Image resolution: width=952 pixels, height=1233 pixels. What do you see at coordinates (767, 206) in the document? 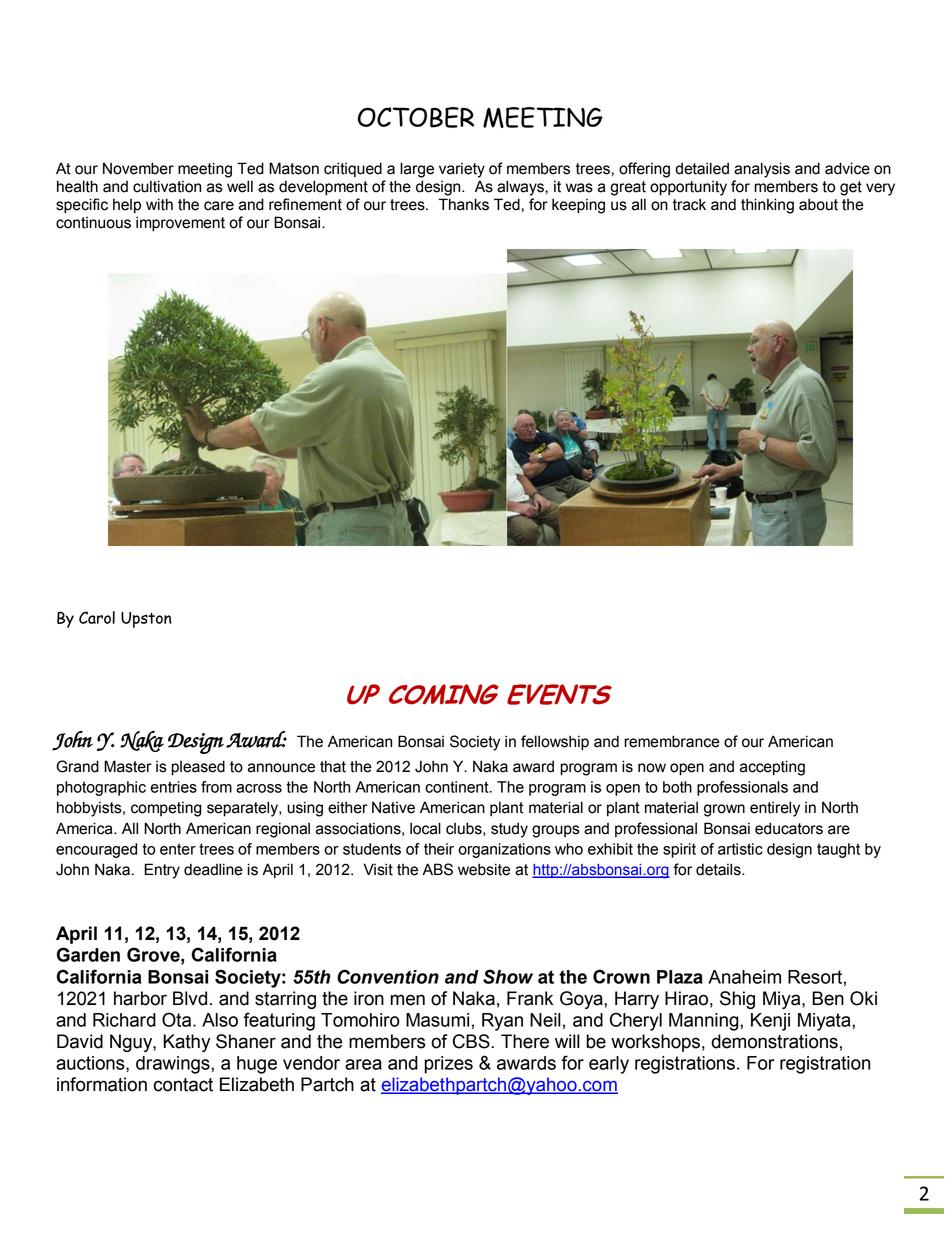
I see `thinking` at bounding box center [767, 206].
